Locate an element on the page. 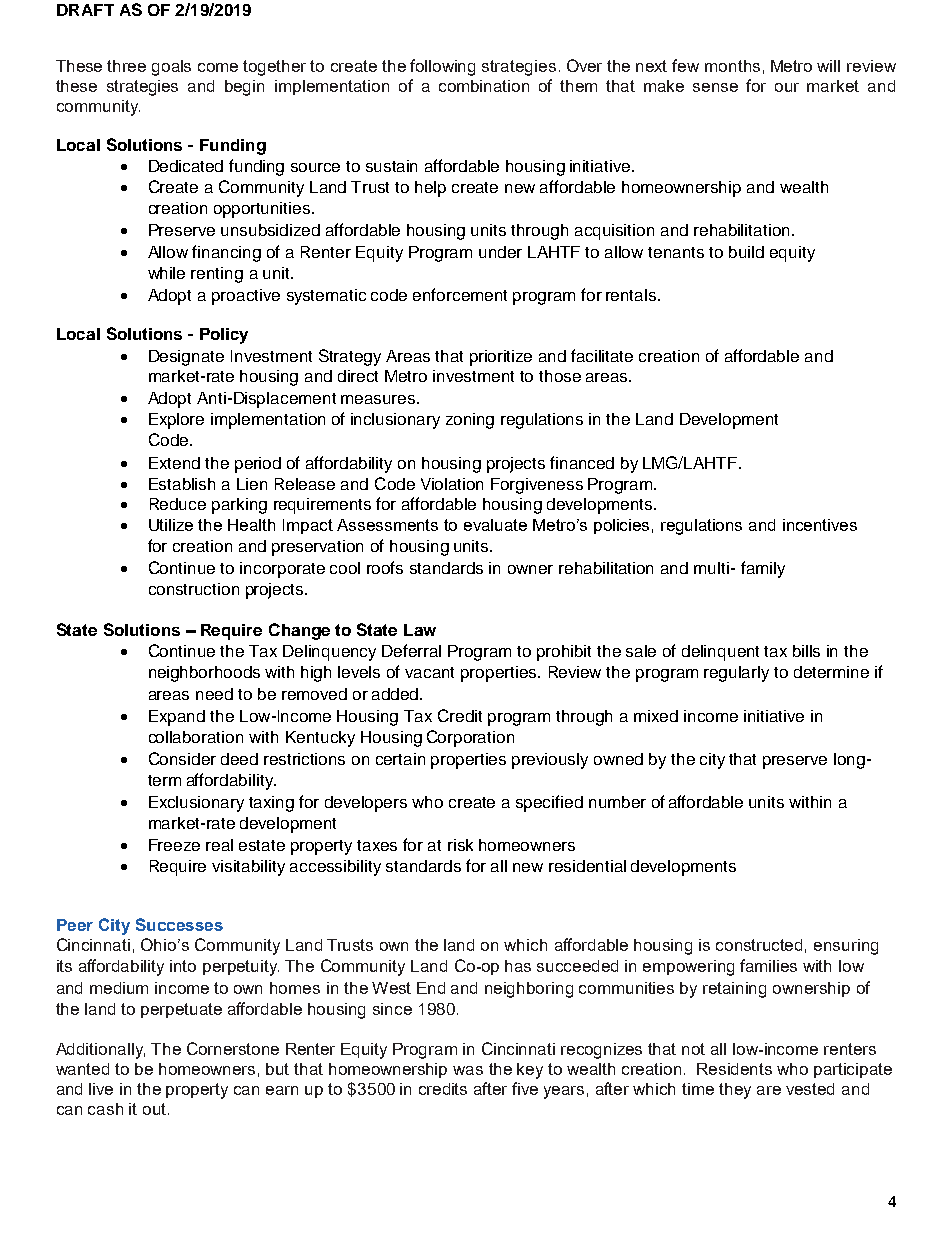 The image size is (952, 1233). out is located at coordinates (156, 1109).
